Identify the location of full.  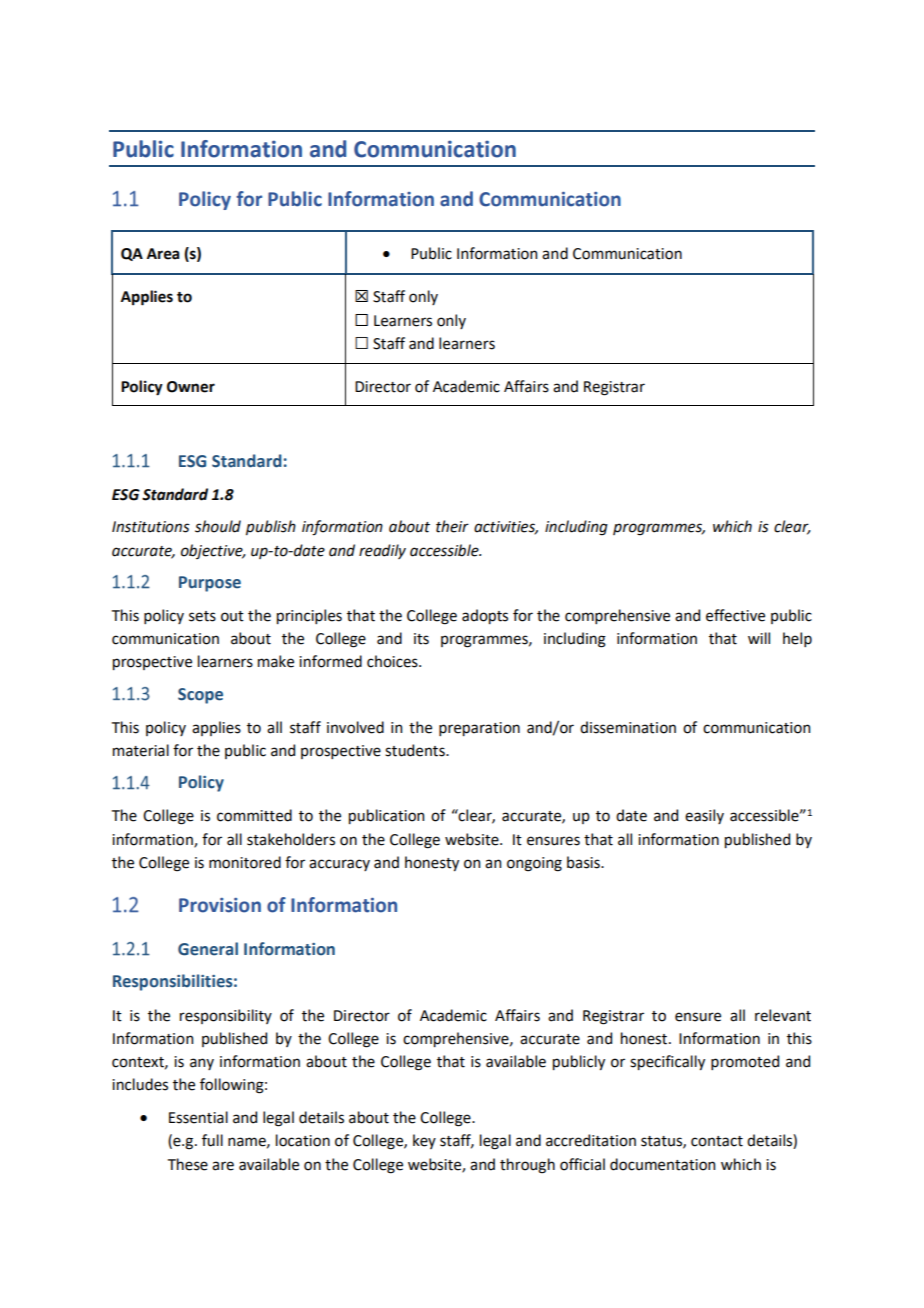
(212, 1140).
